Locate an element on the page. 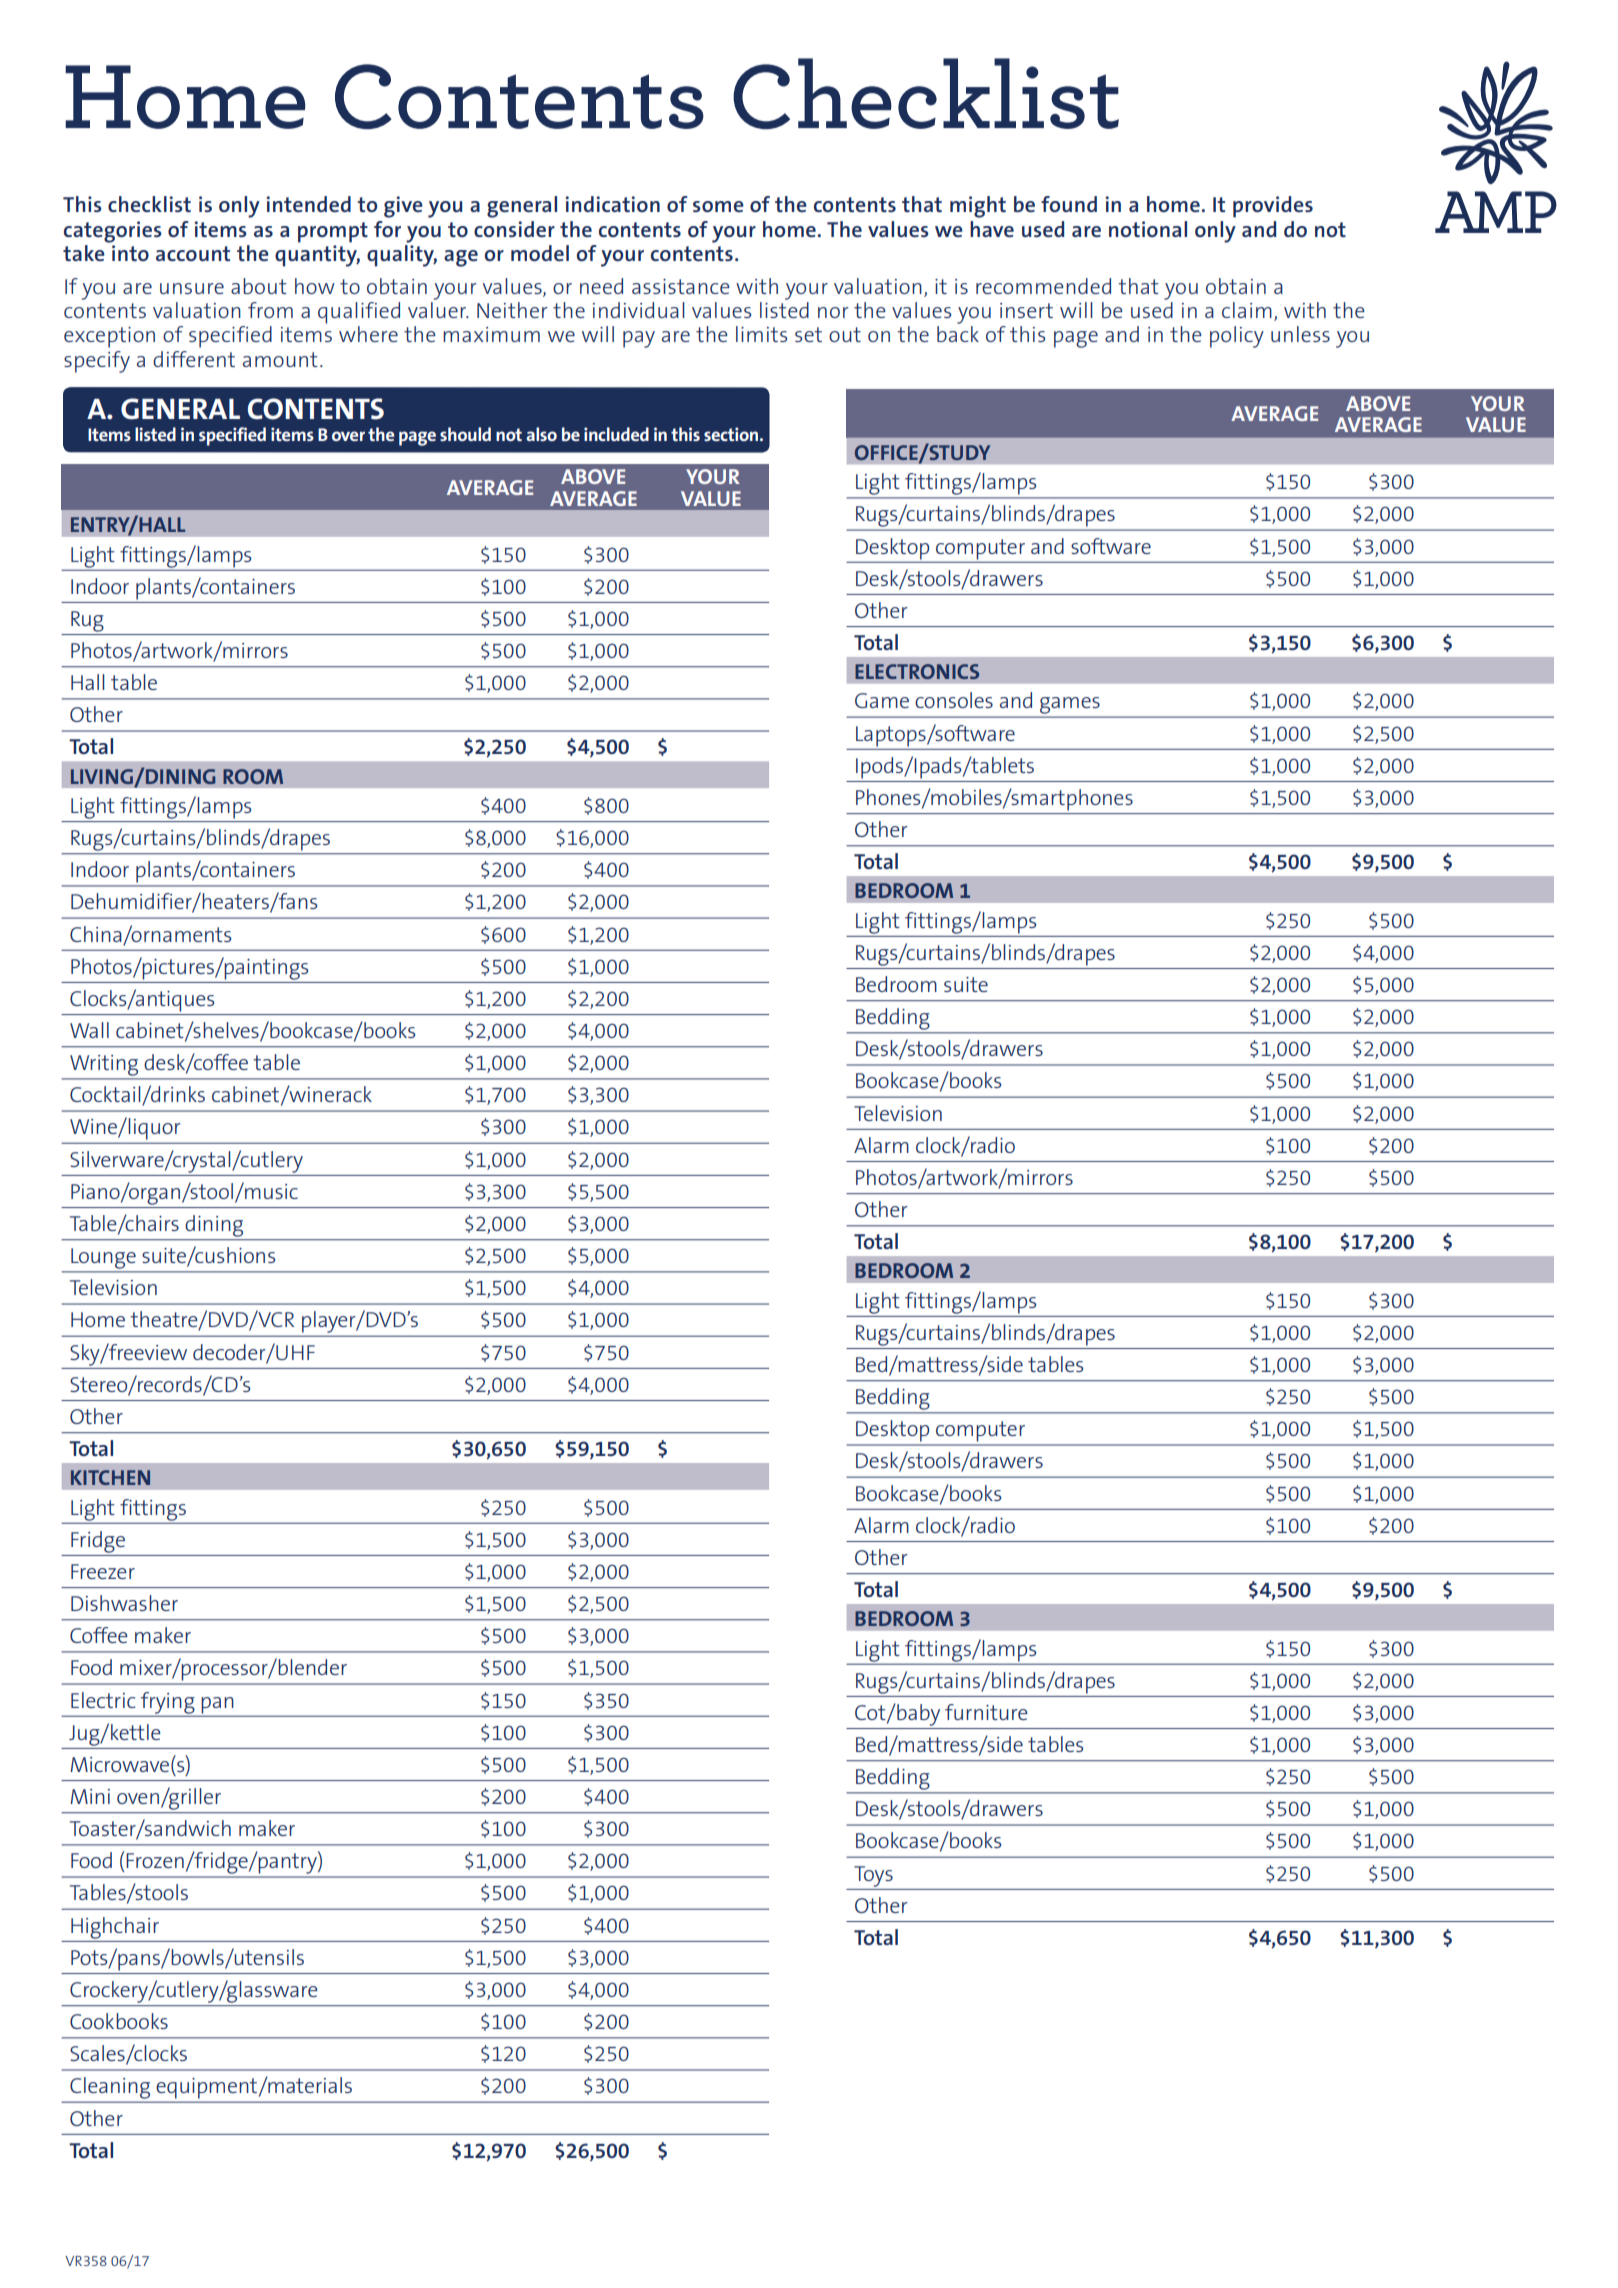 The image size is (1618, 2288). Toys is located at coordinates (873, 1876).
